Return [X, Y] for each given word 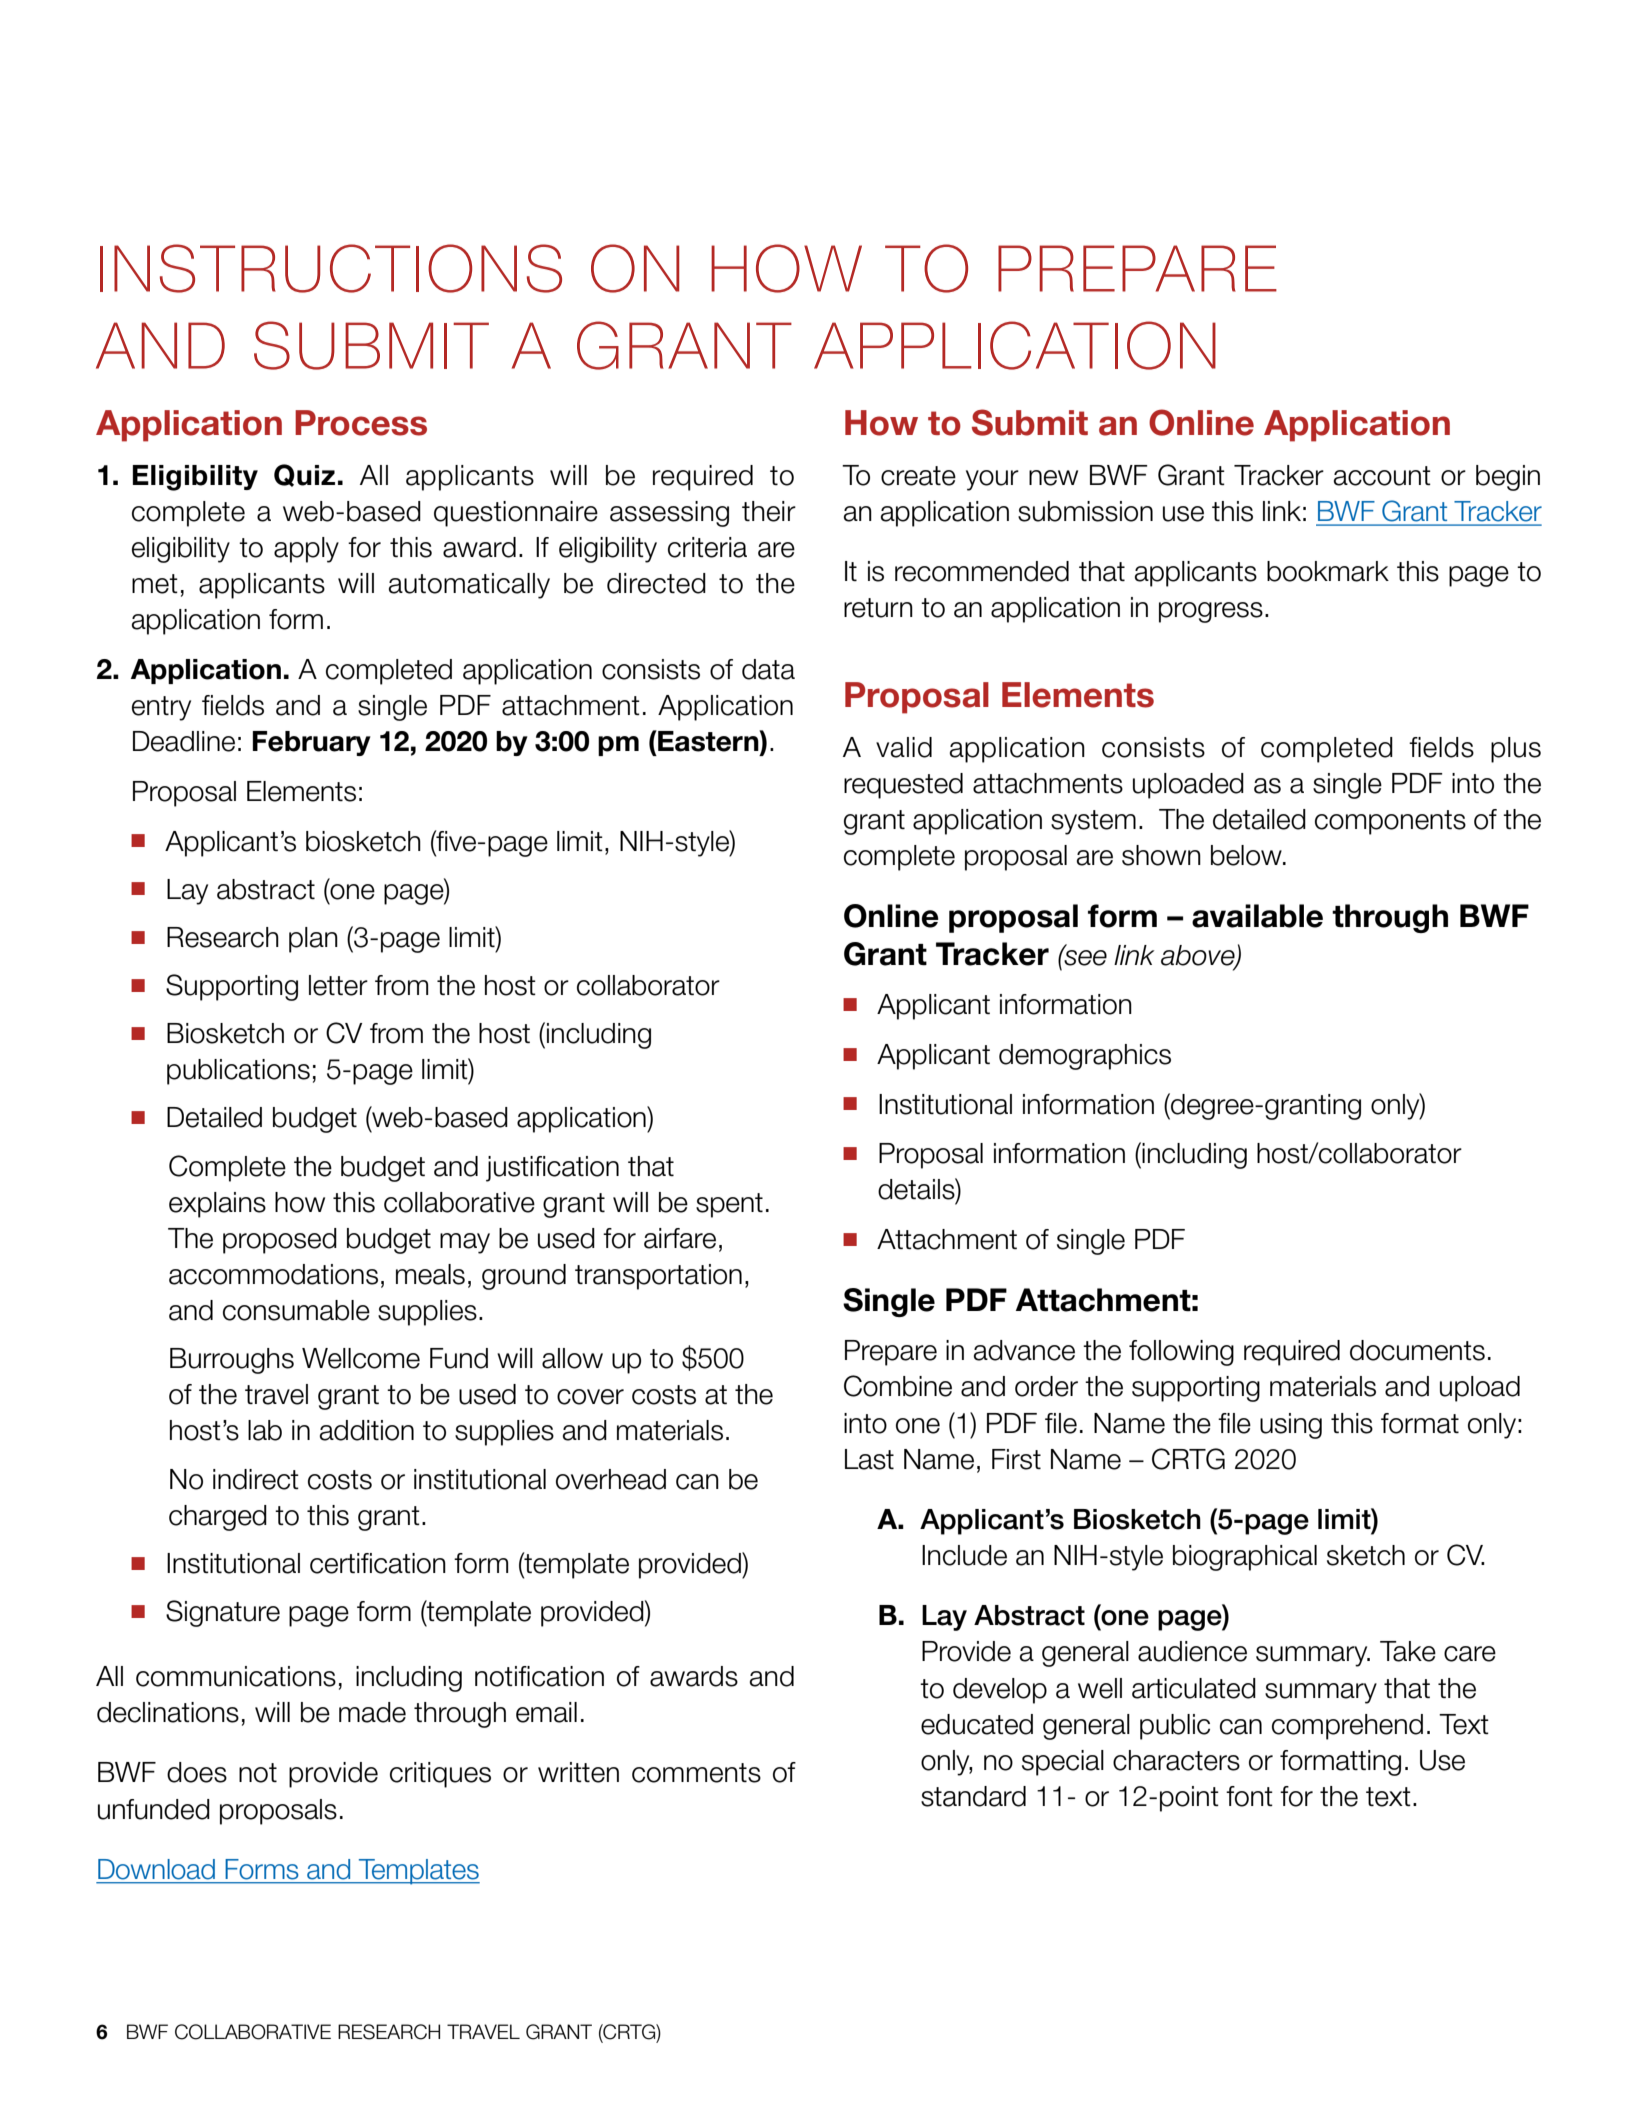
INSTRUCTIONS [331, 268]
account [1382, 476]
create [918, 476]
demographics [1085, 1057]
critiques [440, 1775]
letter [338, 985]
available [1257, 916]
